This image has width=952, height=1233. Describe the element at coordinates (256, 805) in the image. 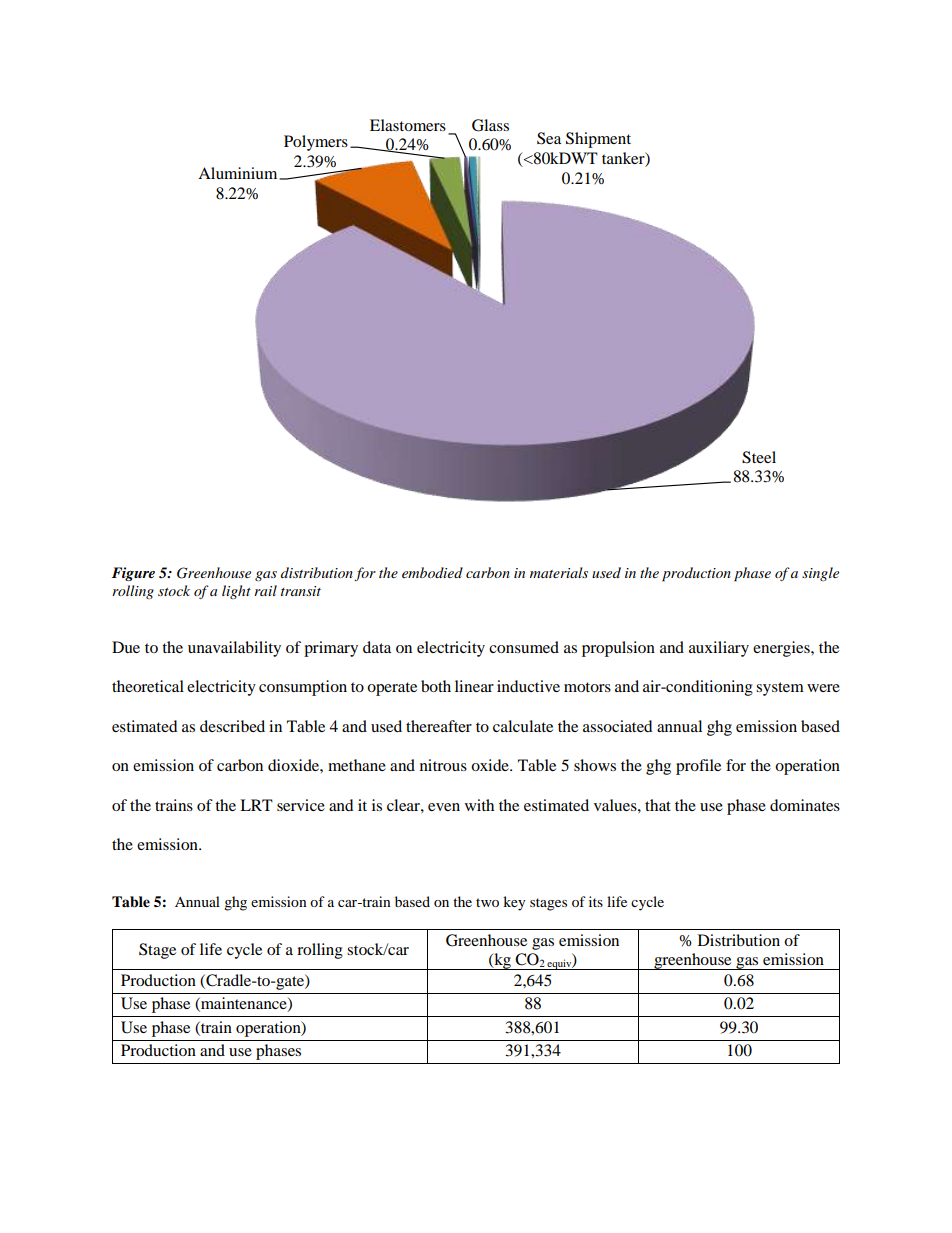

I see `LRT` at that location.
